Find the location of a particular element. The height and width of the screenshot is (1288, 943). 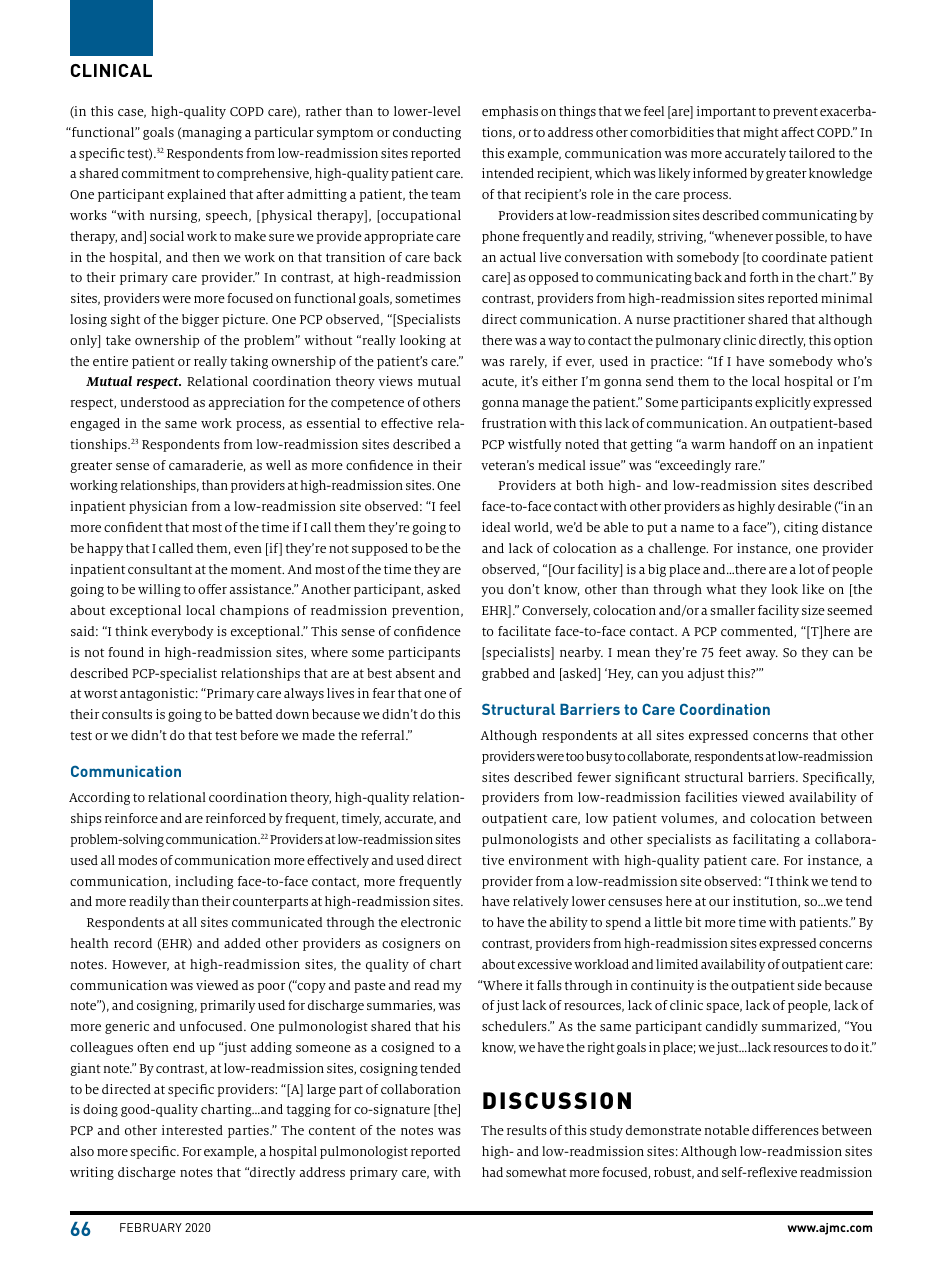

electronic is located at coordinates (431, 922).
